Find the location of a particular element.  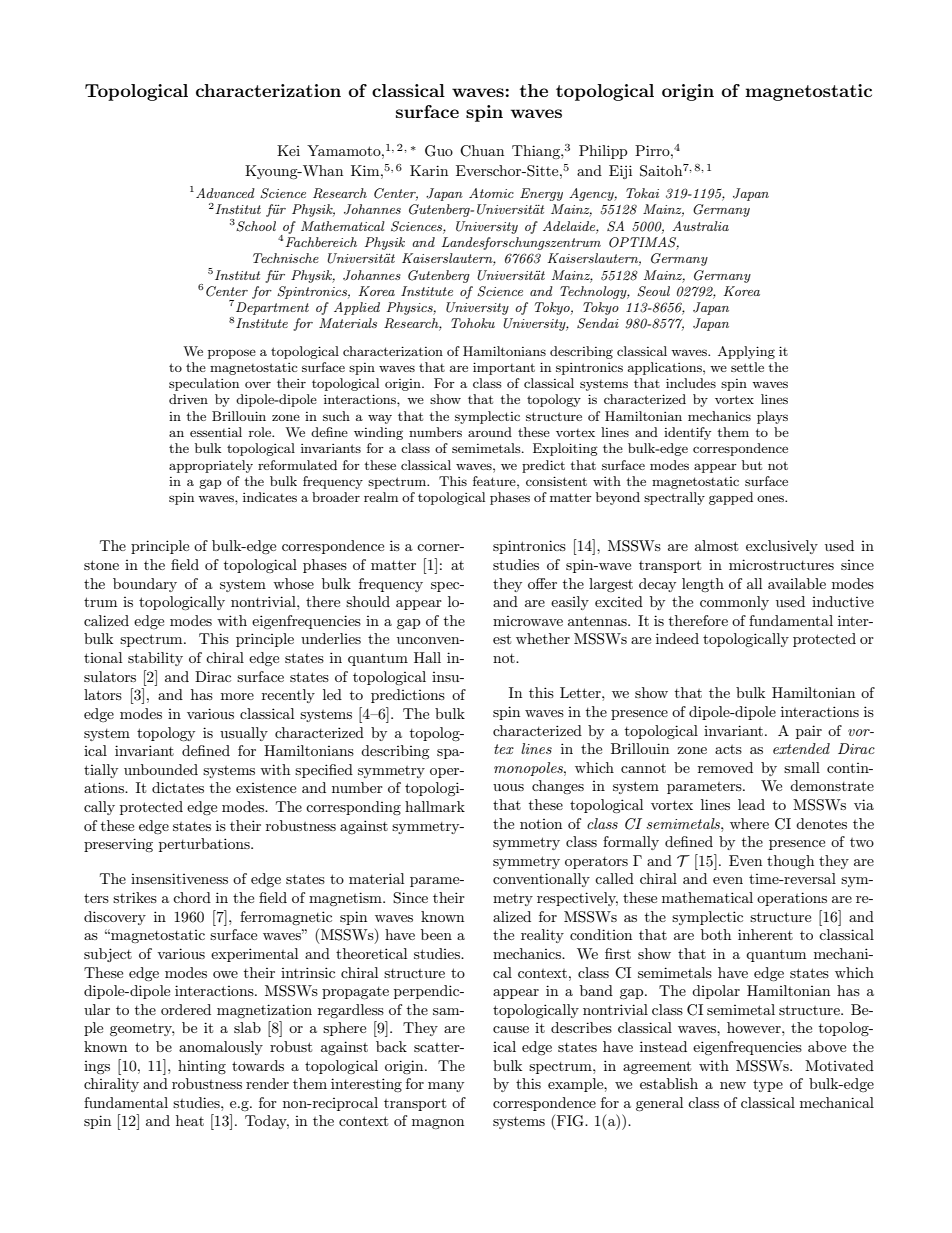

Atomic is located at coordinates (491, 193).
